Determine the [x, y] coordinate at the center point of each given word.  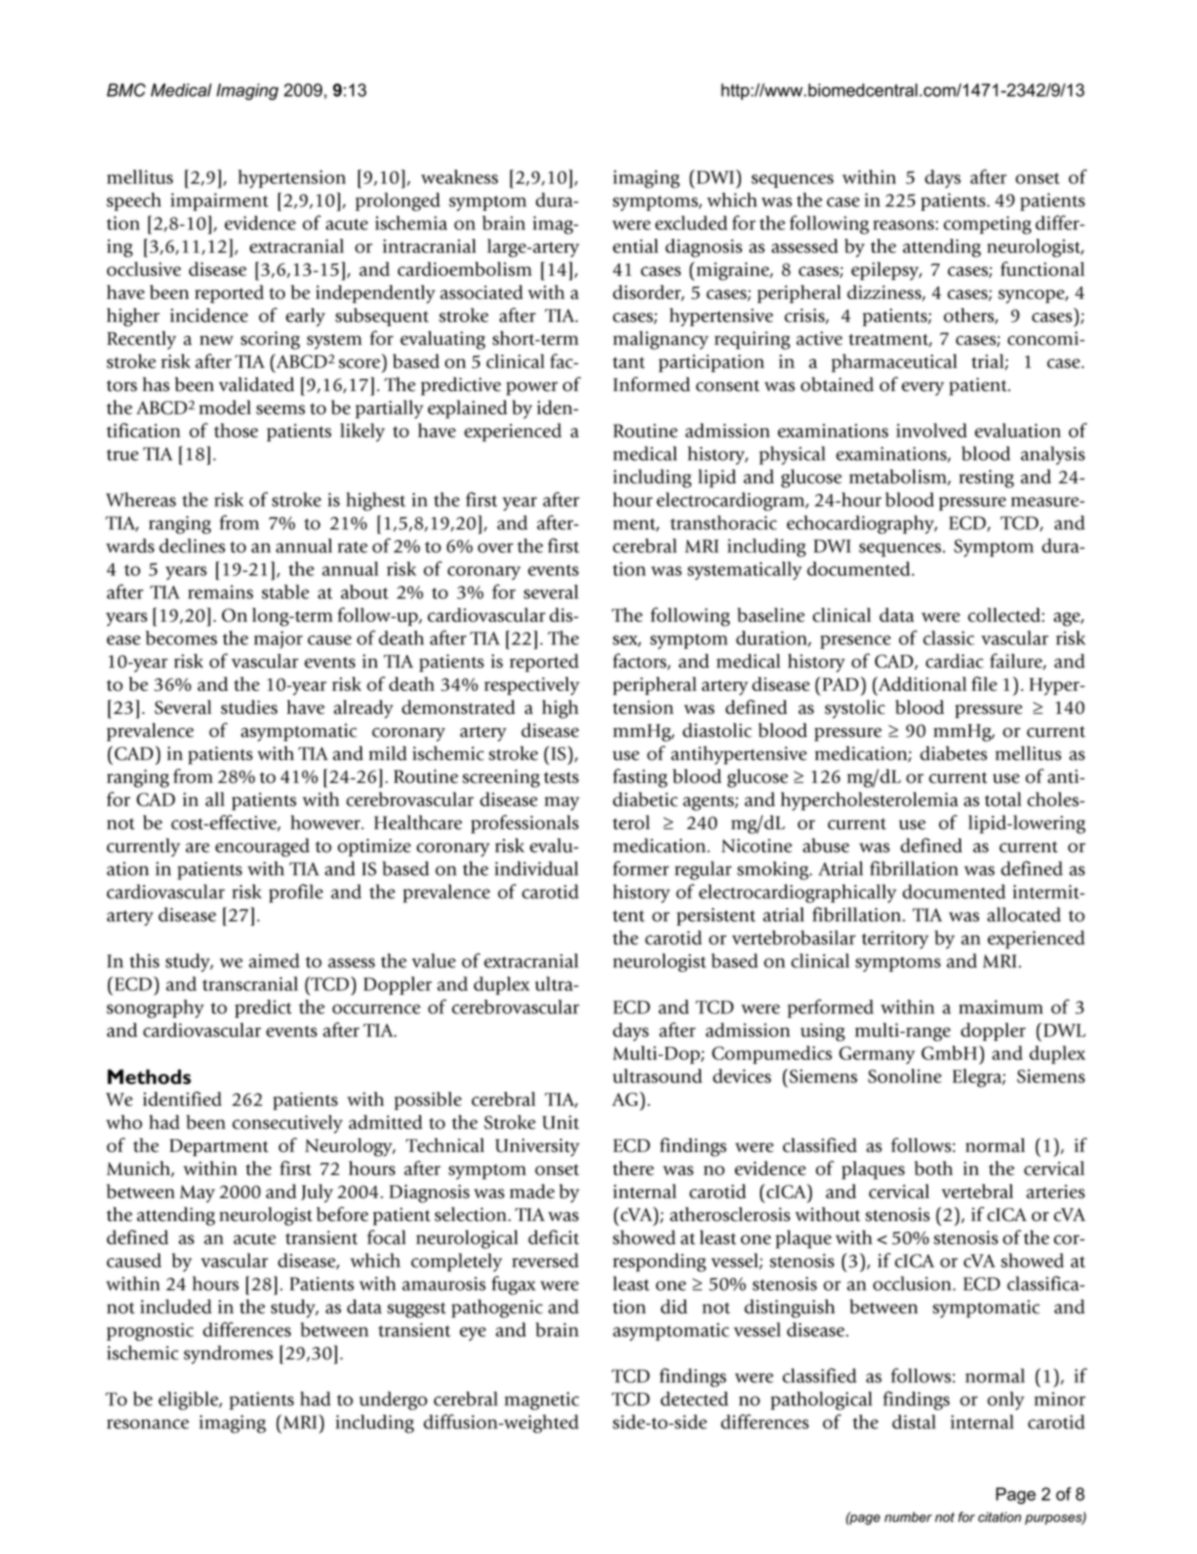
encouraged [262, 847]
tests [561, 778]
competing [987, 225]
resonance [148, 1424]
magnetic [542, 1401]
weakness [459, 177]
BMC [126, 90]
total [1003, 799]
